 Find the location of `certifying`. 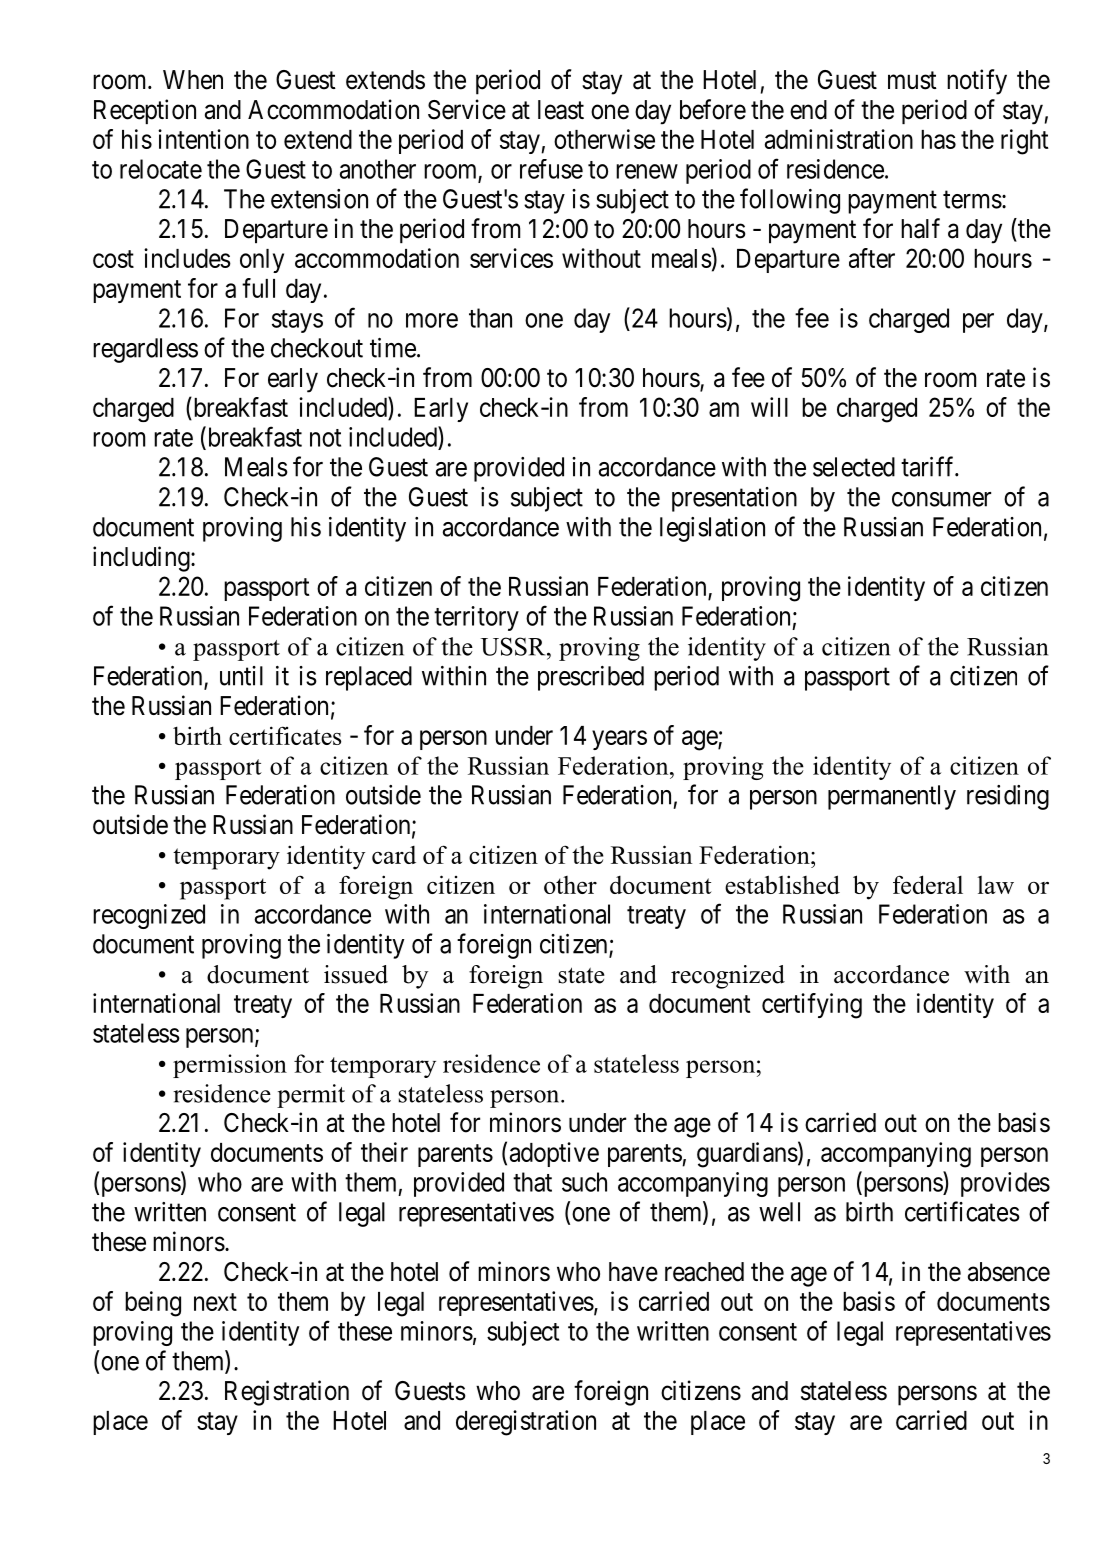

certifying is located at coordinates (812, 1006).
